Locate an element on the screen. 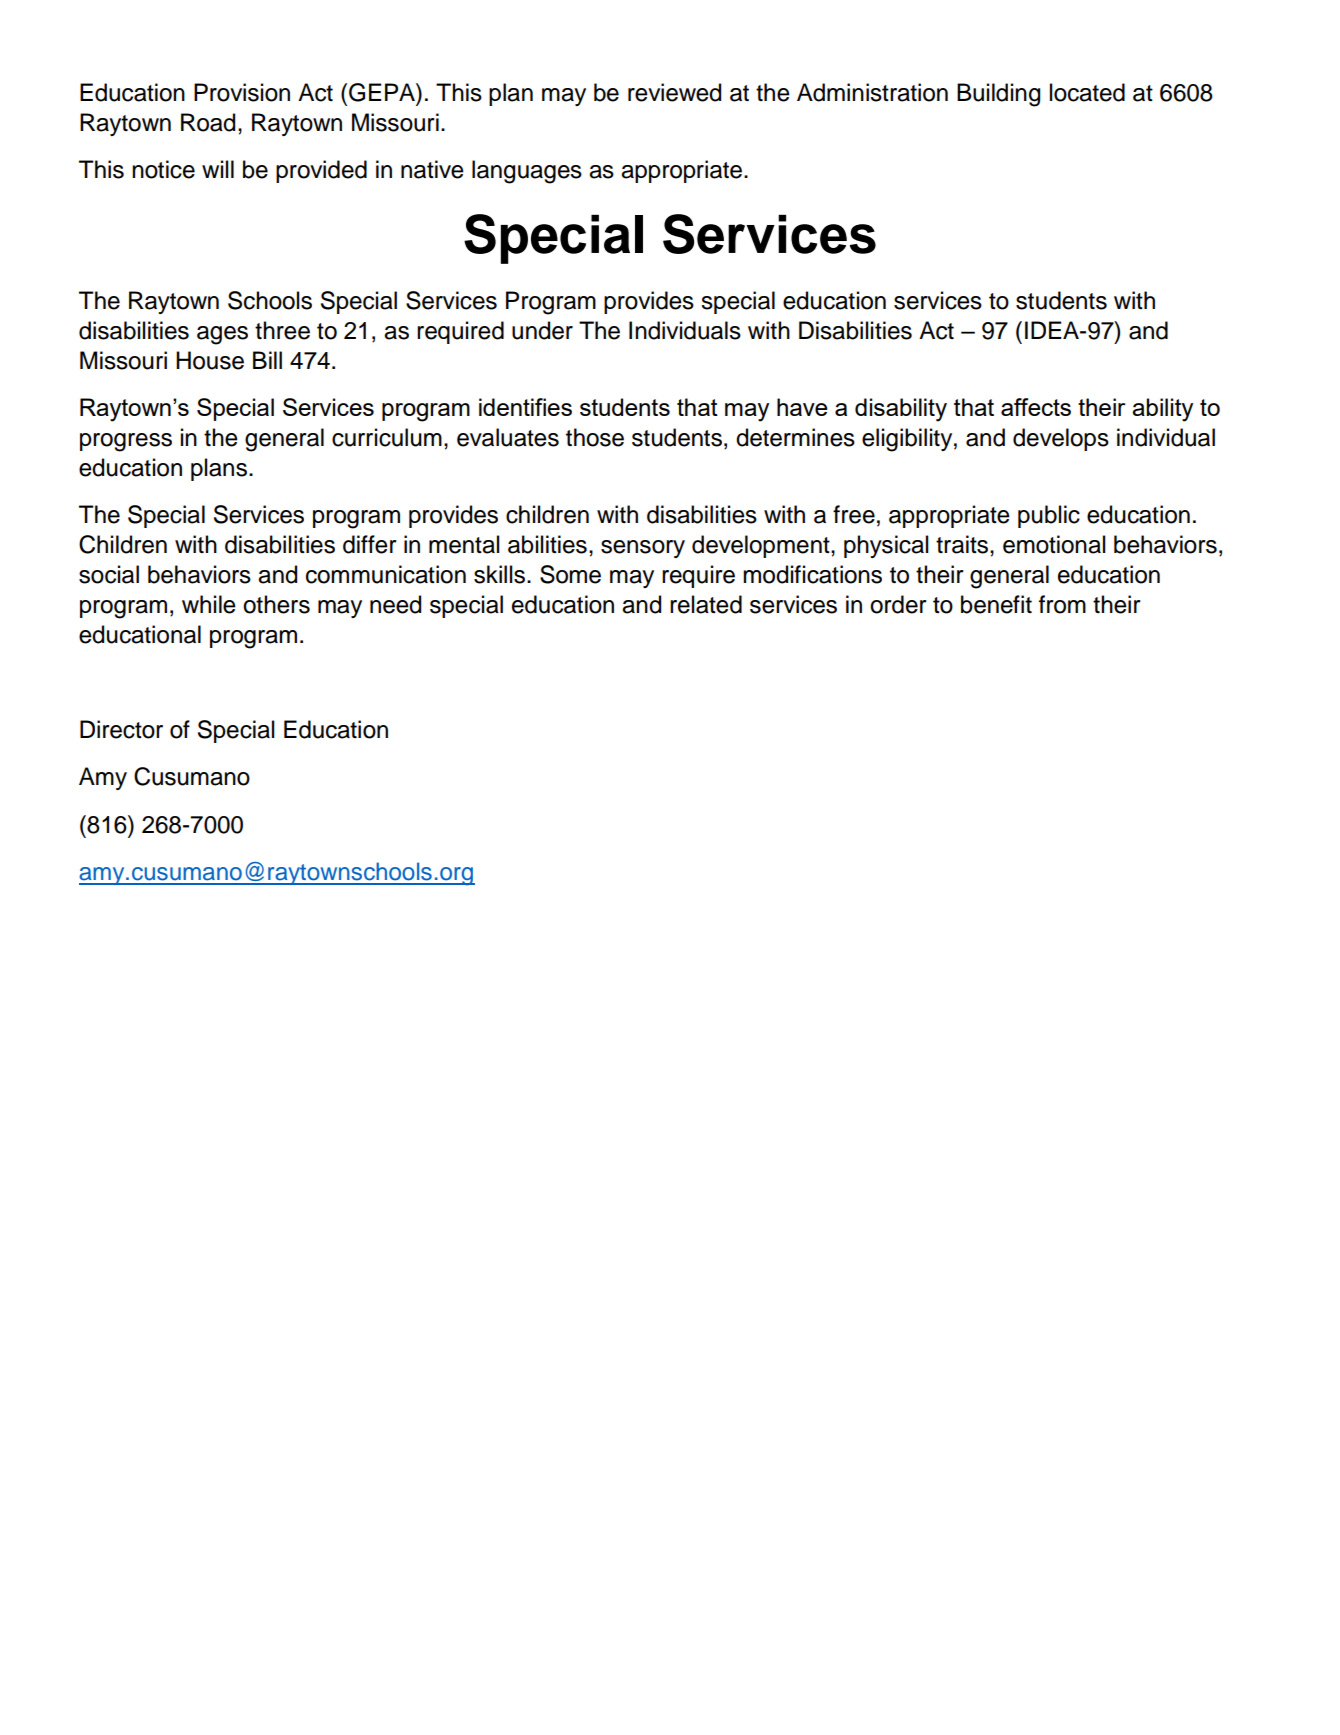  develops is located at coordinates (1061, 439).
